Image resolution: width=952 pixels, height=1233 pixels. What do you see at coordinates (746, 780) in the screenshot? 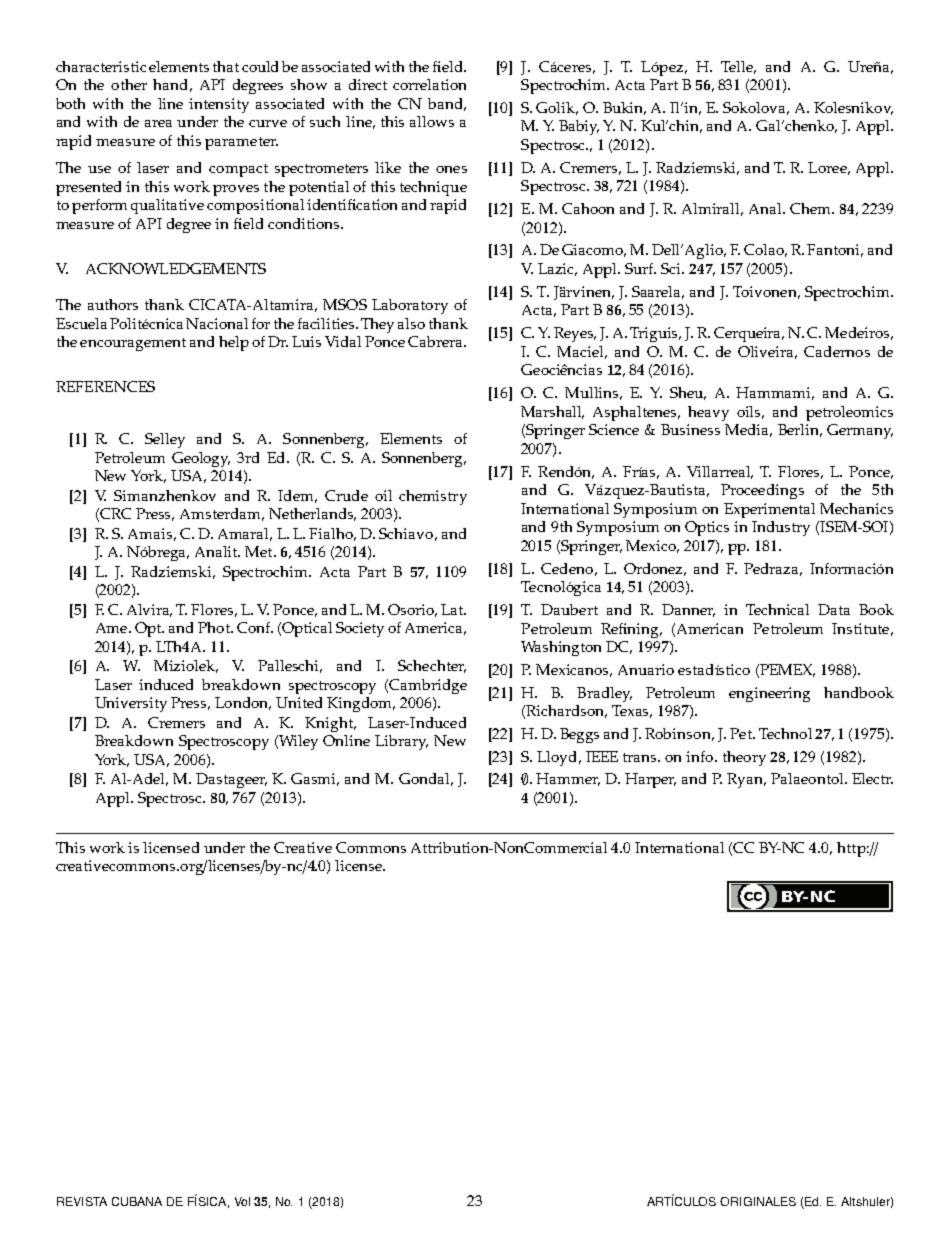
I see `Ryan` at bounding box center [746, 780].
